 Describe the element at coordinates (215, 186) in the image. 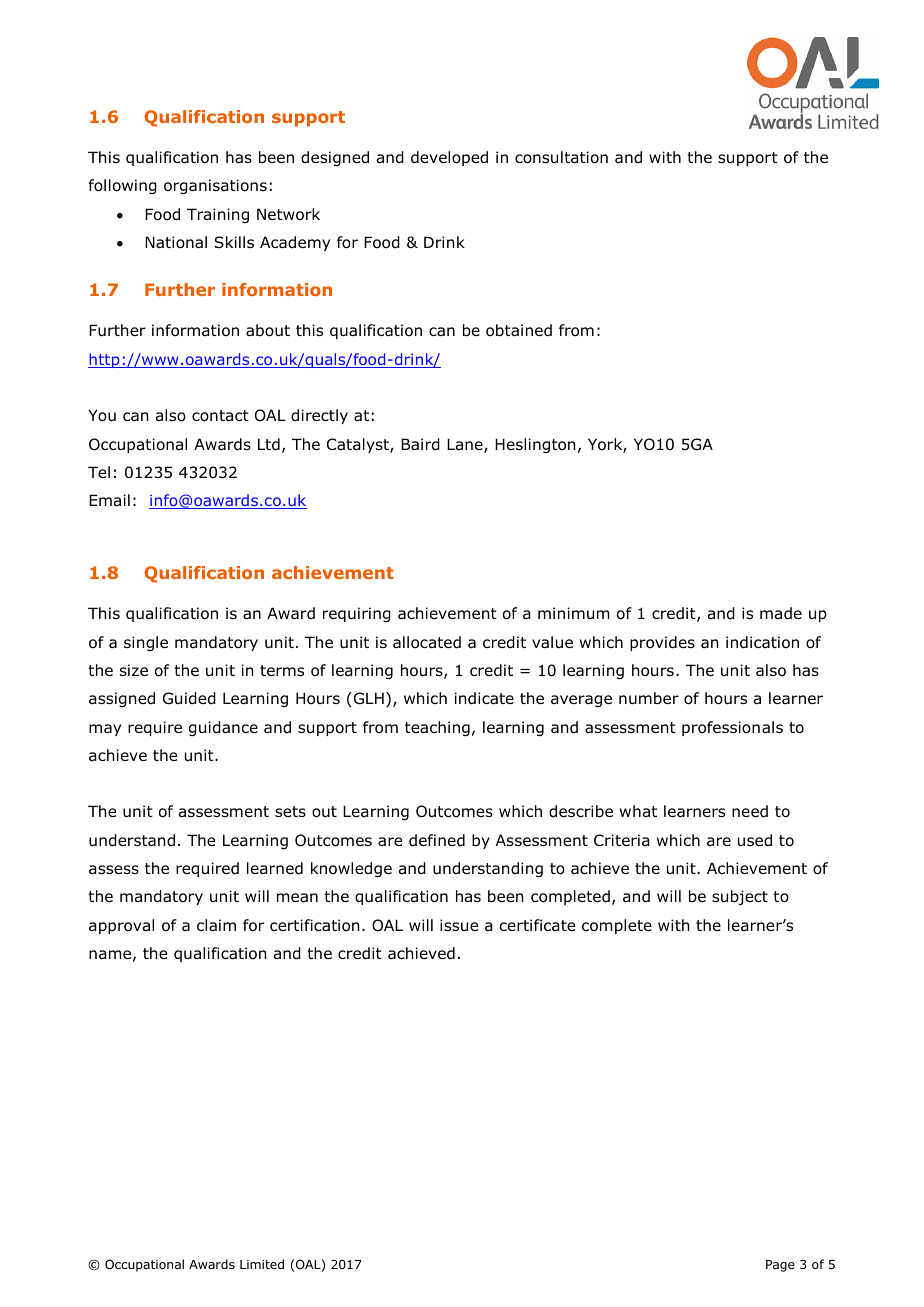

I see `organisations` at that location.
